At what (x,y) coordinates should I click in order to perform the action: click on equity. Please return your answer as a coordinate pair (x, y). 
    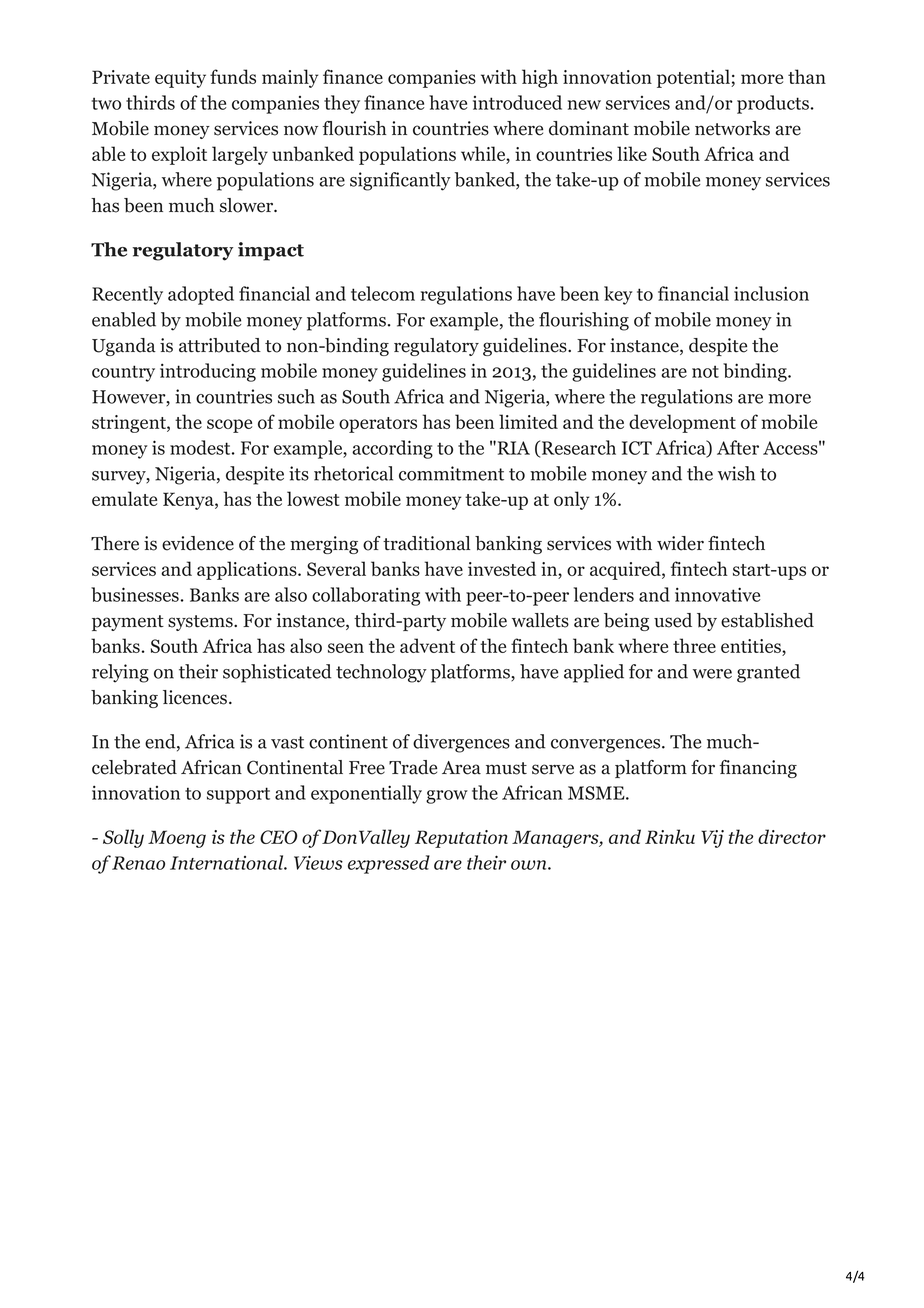
    Looking at the image, I should click on (180, 79).
